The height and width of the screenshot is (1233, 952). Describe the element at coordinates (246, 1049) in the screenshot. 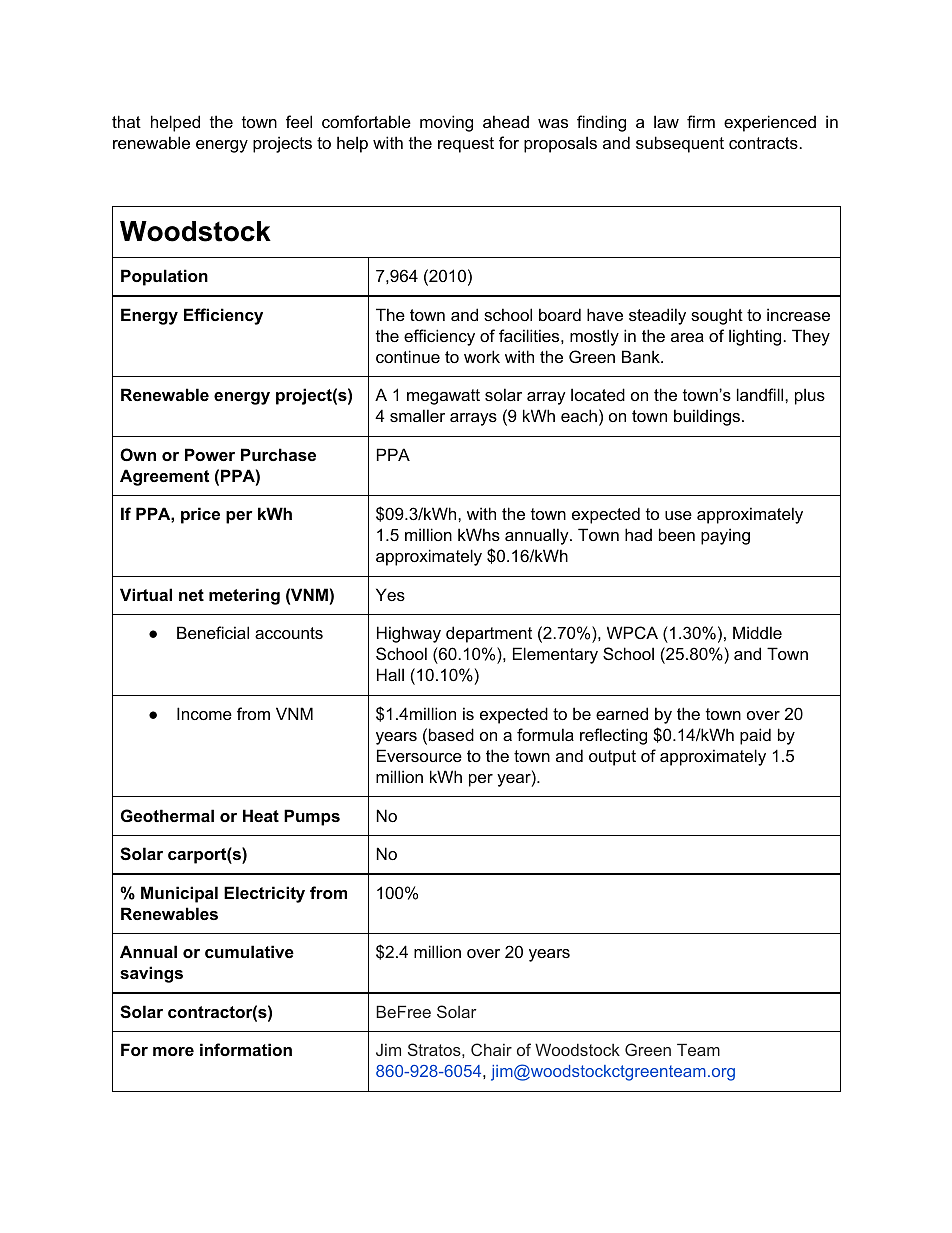

I see `information` at that location.
